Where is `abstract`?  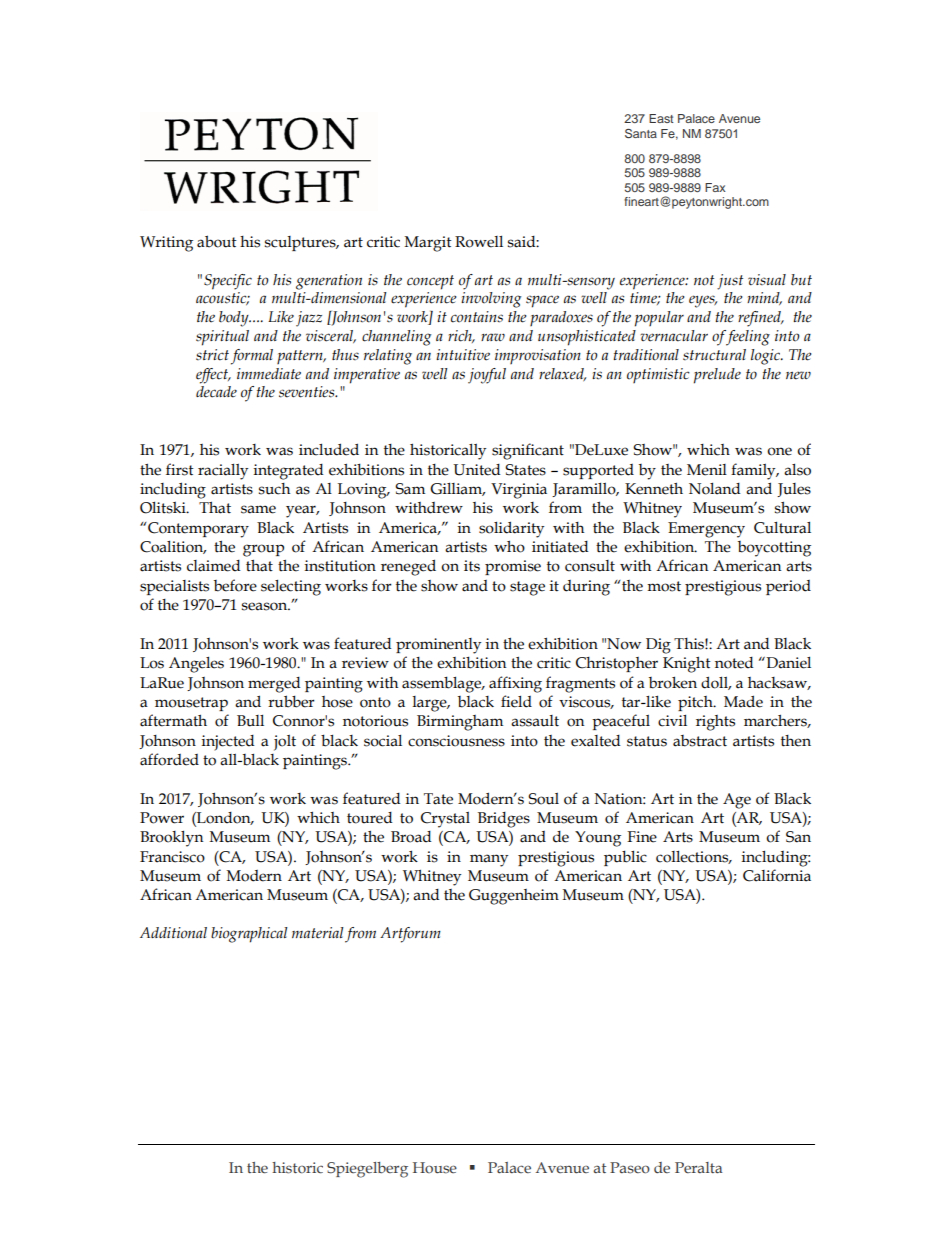 abstract is located at coordinates (700, 741).
